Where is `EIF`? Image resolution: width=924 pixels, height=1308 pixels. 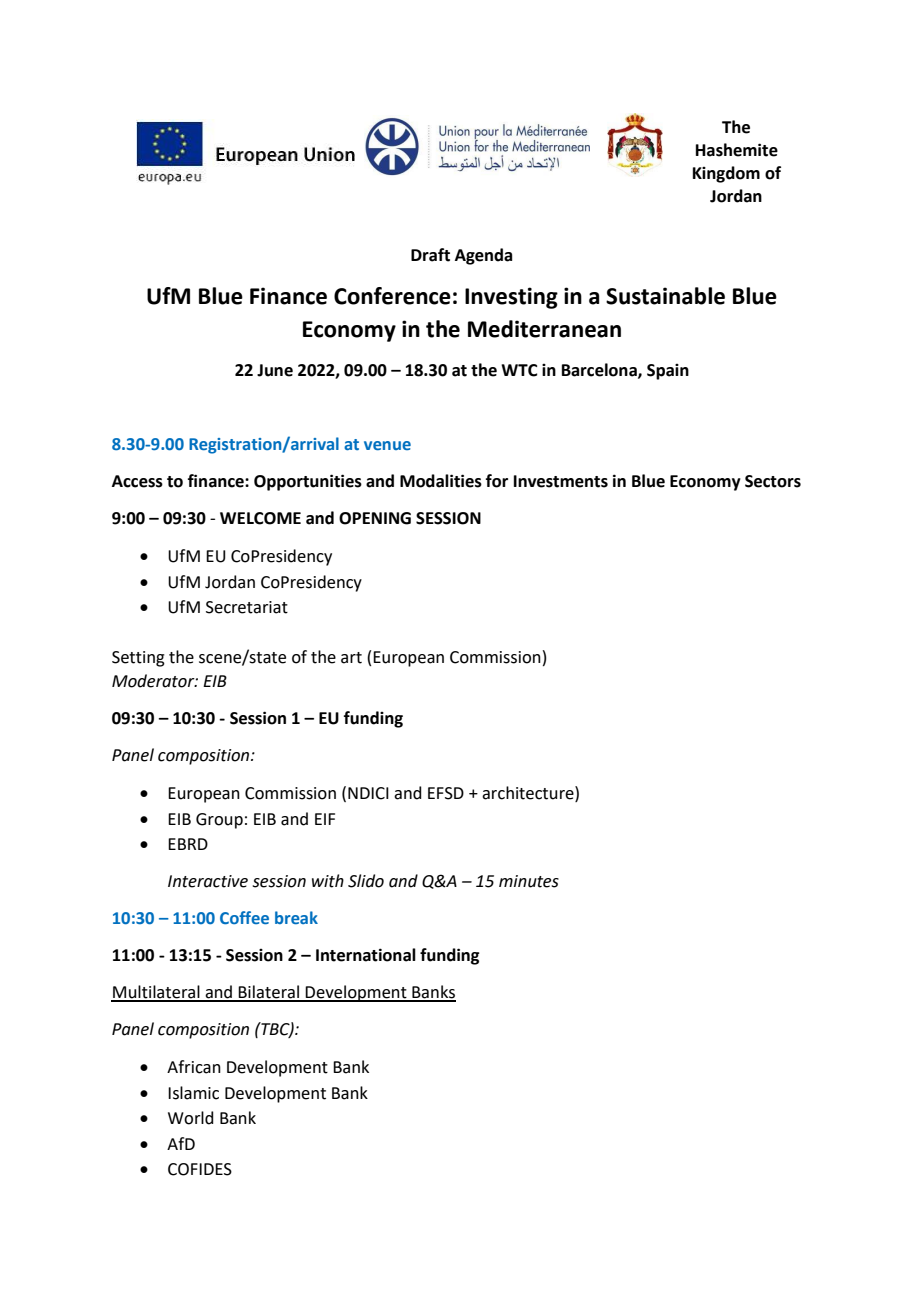 EIF is located at coordinates (325, 819).
